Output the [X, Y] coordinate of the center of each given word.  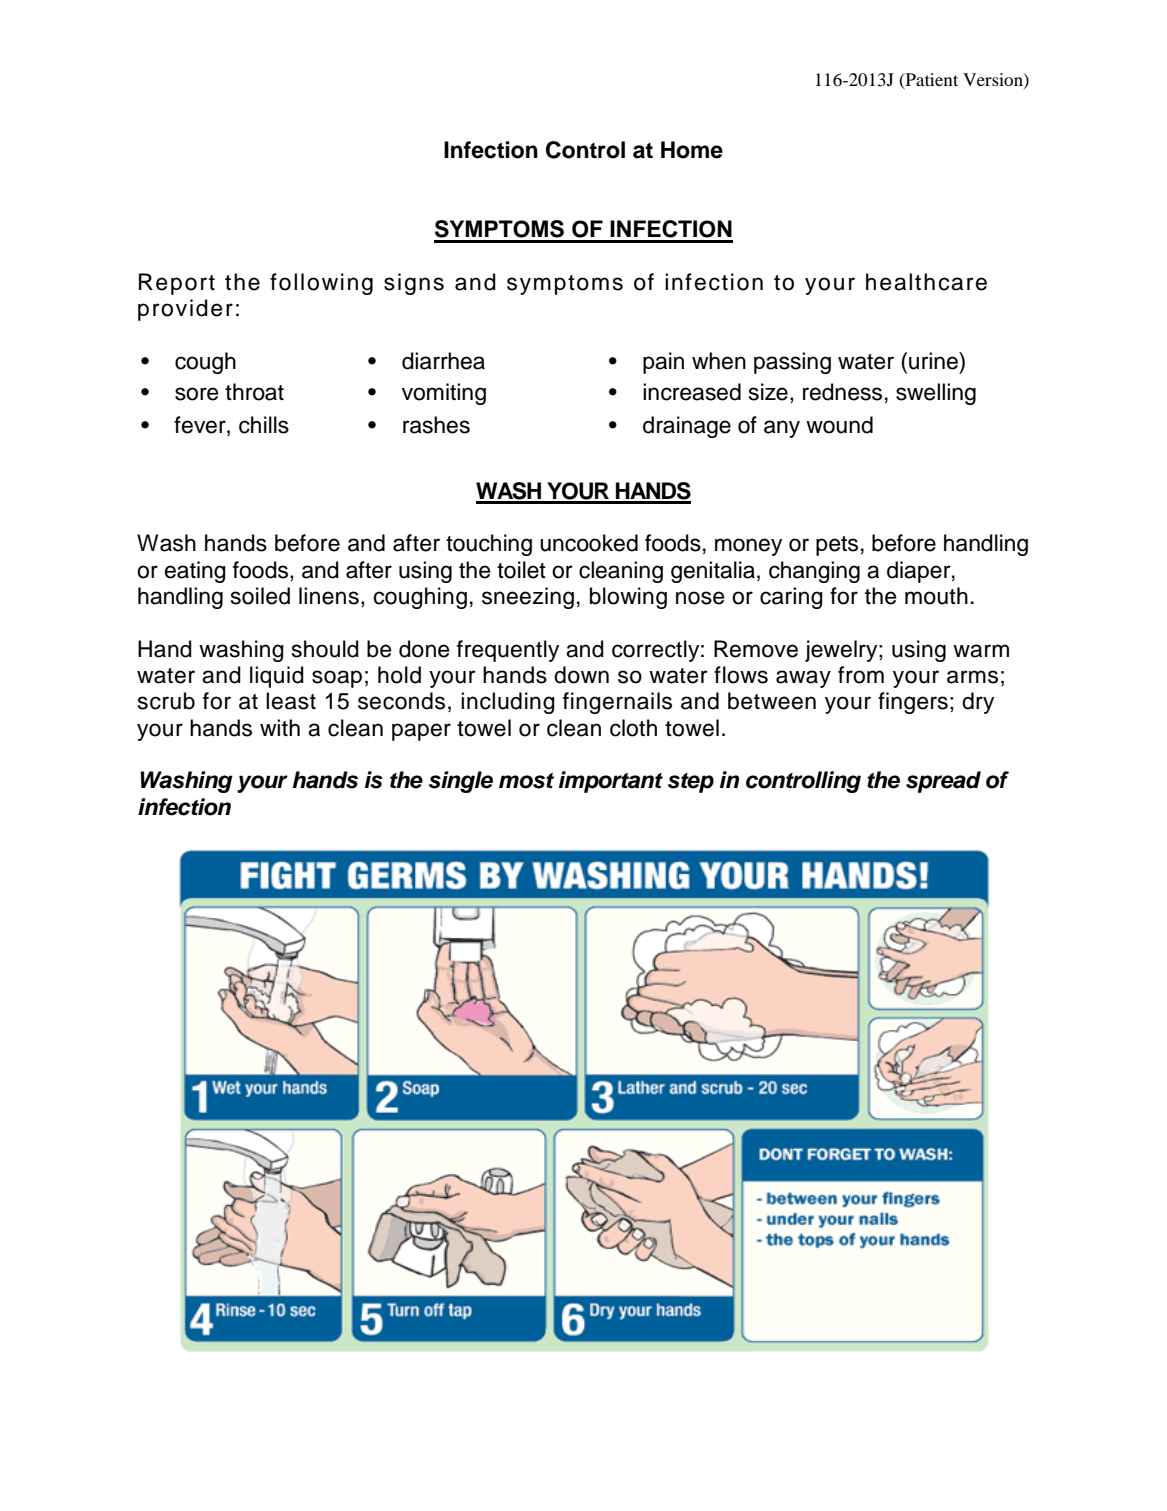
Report [177, 284]
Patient [930, 80]
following [321, 284]
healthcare [926, 282]
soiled [260, 596]
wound [839, 425]
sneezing [528, 598]
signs [414, 284]
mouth [936, 596]
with [280, 727]
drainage [687, 427]
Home [692, 150]
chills [264, 425]
